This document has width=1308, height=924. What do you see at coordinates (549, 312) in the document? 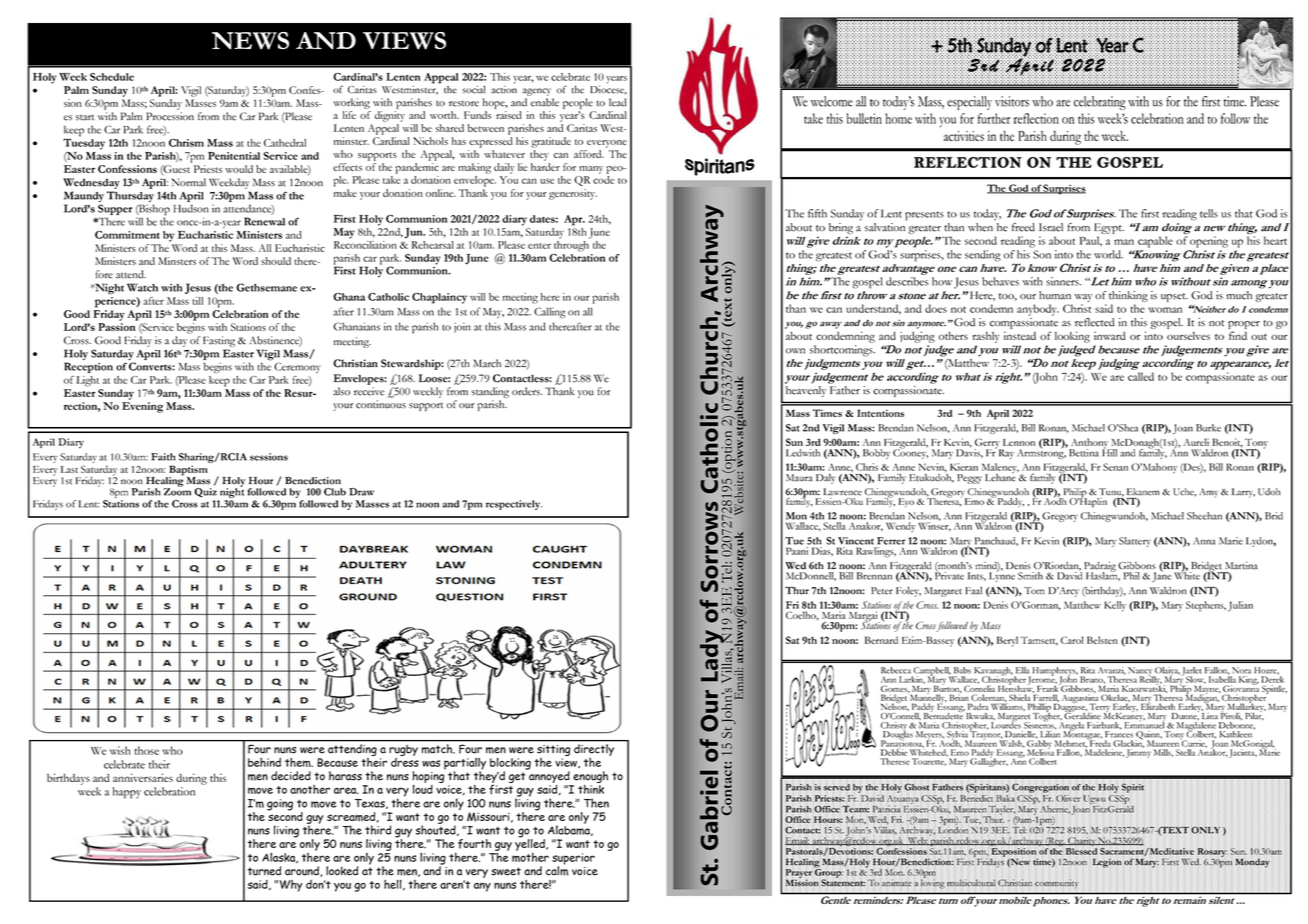
I see `Calling` at bounding box center [549, 312].
